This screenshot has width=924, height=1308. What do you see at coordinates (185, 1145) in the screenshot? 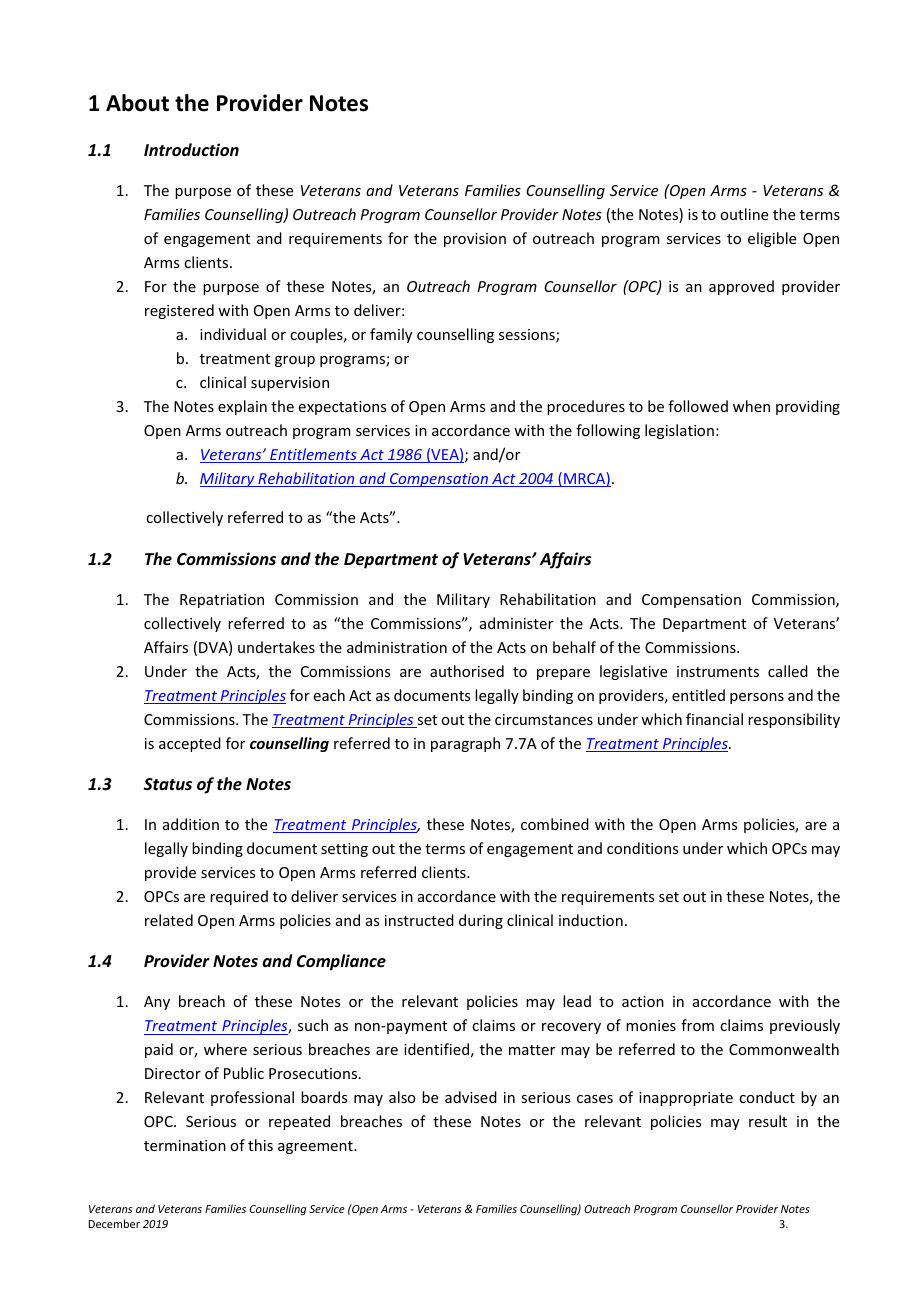
I see `termination` at bounding box center [185, 1145].
